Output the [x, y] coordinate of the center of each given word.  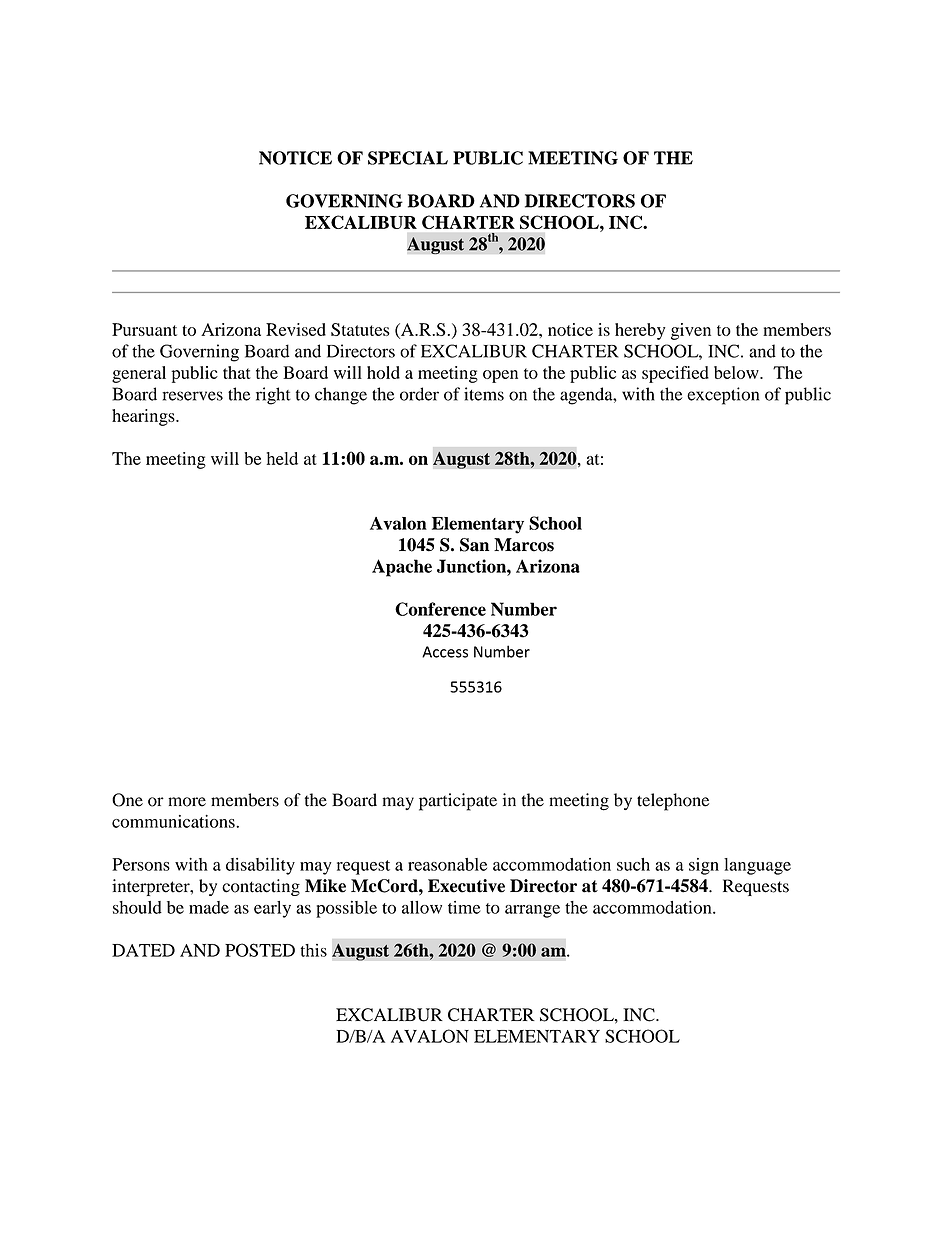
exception [723, 396]
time [464, 907]
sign [704, 866]
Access [445, 652]
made [209, 907]
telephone [673, 802]
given [691, 331]
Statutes [360, 329]
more [187, 802]
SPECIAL [408, 158]
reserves [192, 396]
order [419, 394]
